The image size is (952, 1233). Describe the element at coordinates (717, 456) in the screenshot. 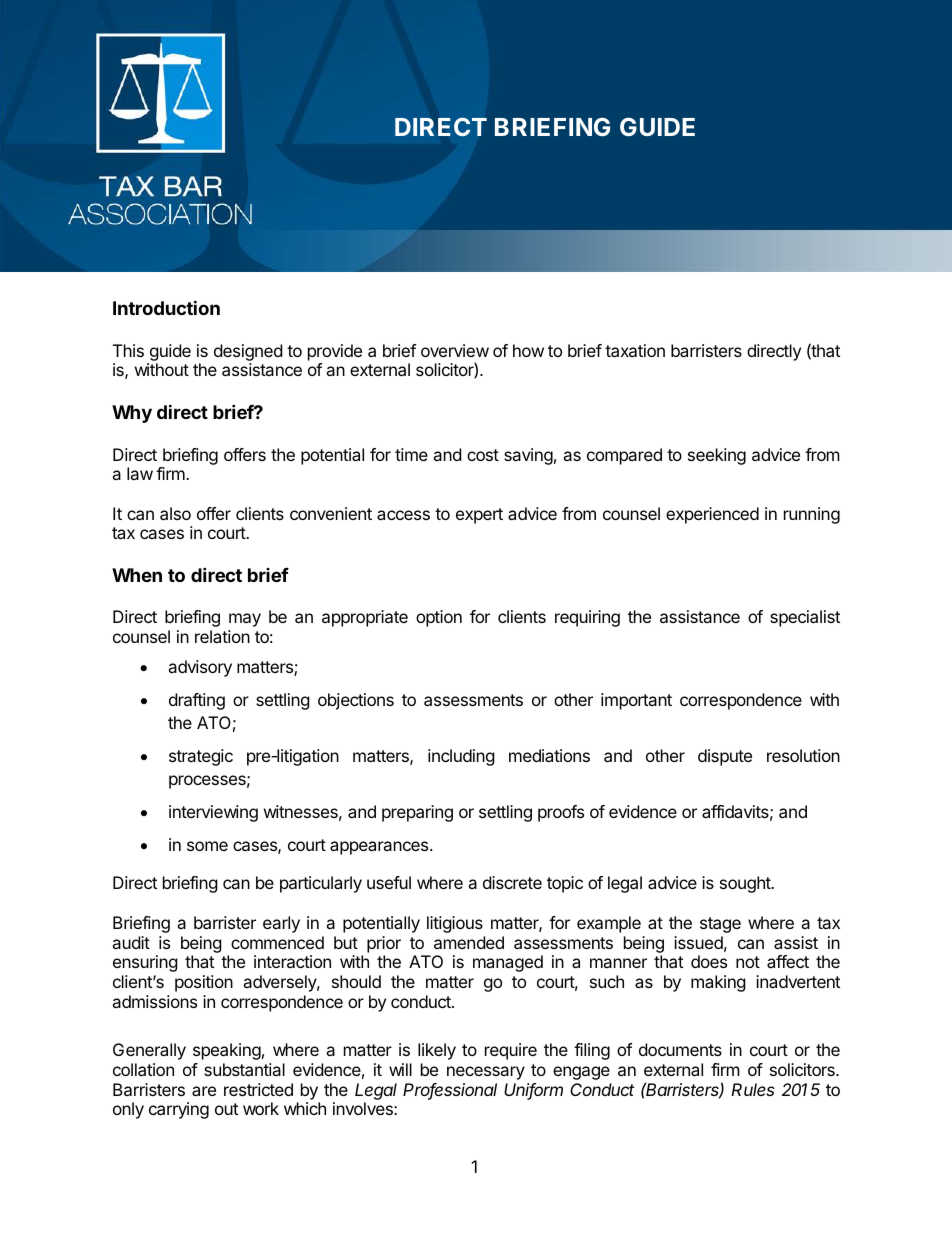

I see `seeking` at that location.
